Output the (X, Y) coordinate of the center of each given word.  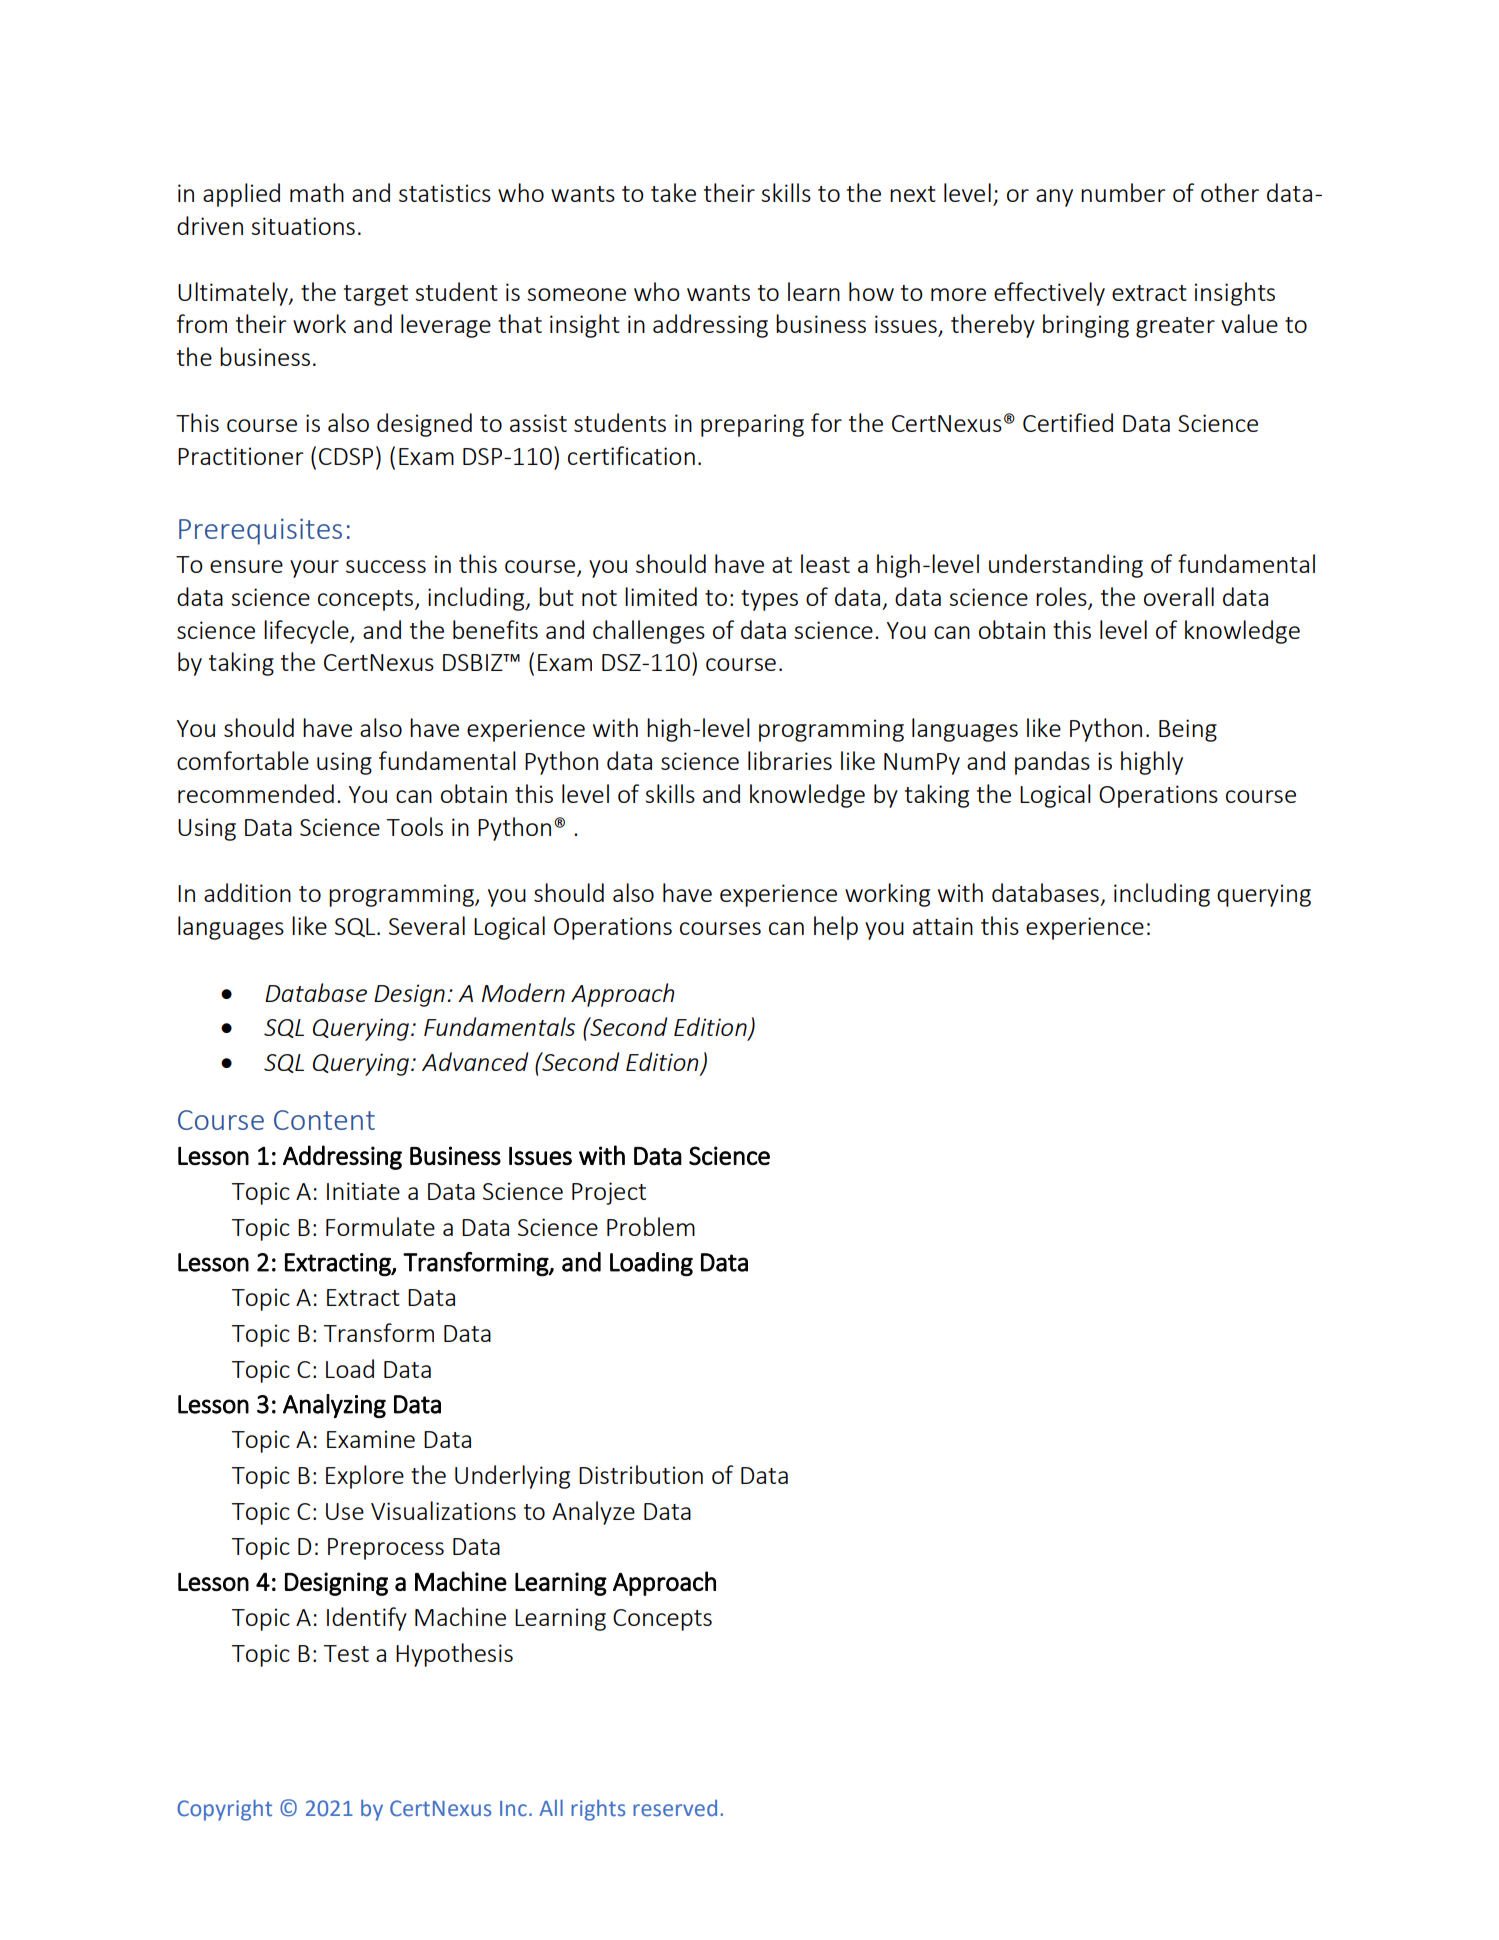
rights (598, 1810)
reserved (675, 1808)
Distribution (641, 1474)
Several (427, 925)
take (673, 192)
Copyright (224, 1810)
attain (943, 926)
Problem (651, 1226)
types (769, 600)
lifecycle (307, 632)
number (1123, 192)
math (317, 192)
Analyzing (334, 1406)
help (836, 928)
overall (1179, 596)
